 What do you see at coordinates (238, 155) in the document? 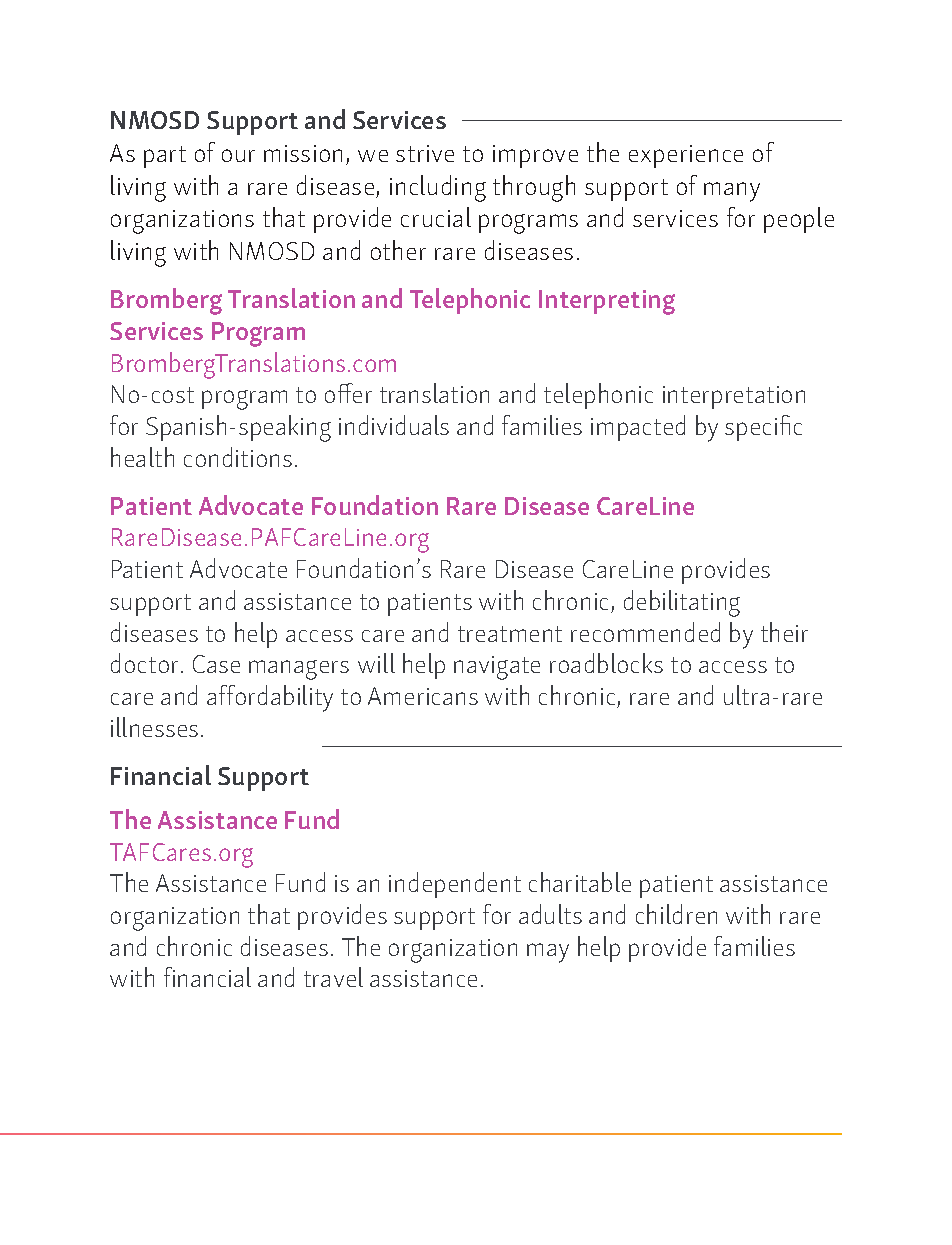
I see `our` at bounding box center [238, 155].
